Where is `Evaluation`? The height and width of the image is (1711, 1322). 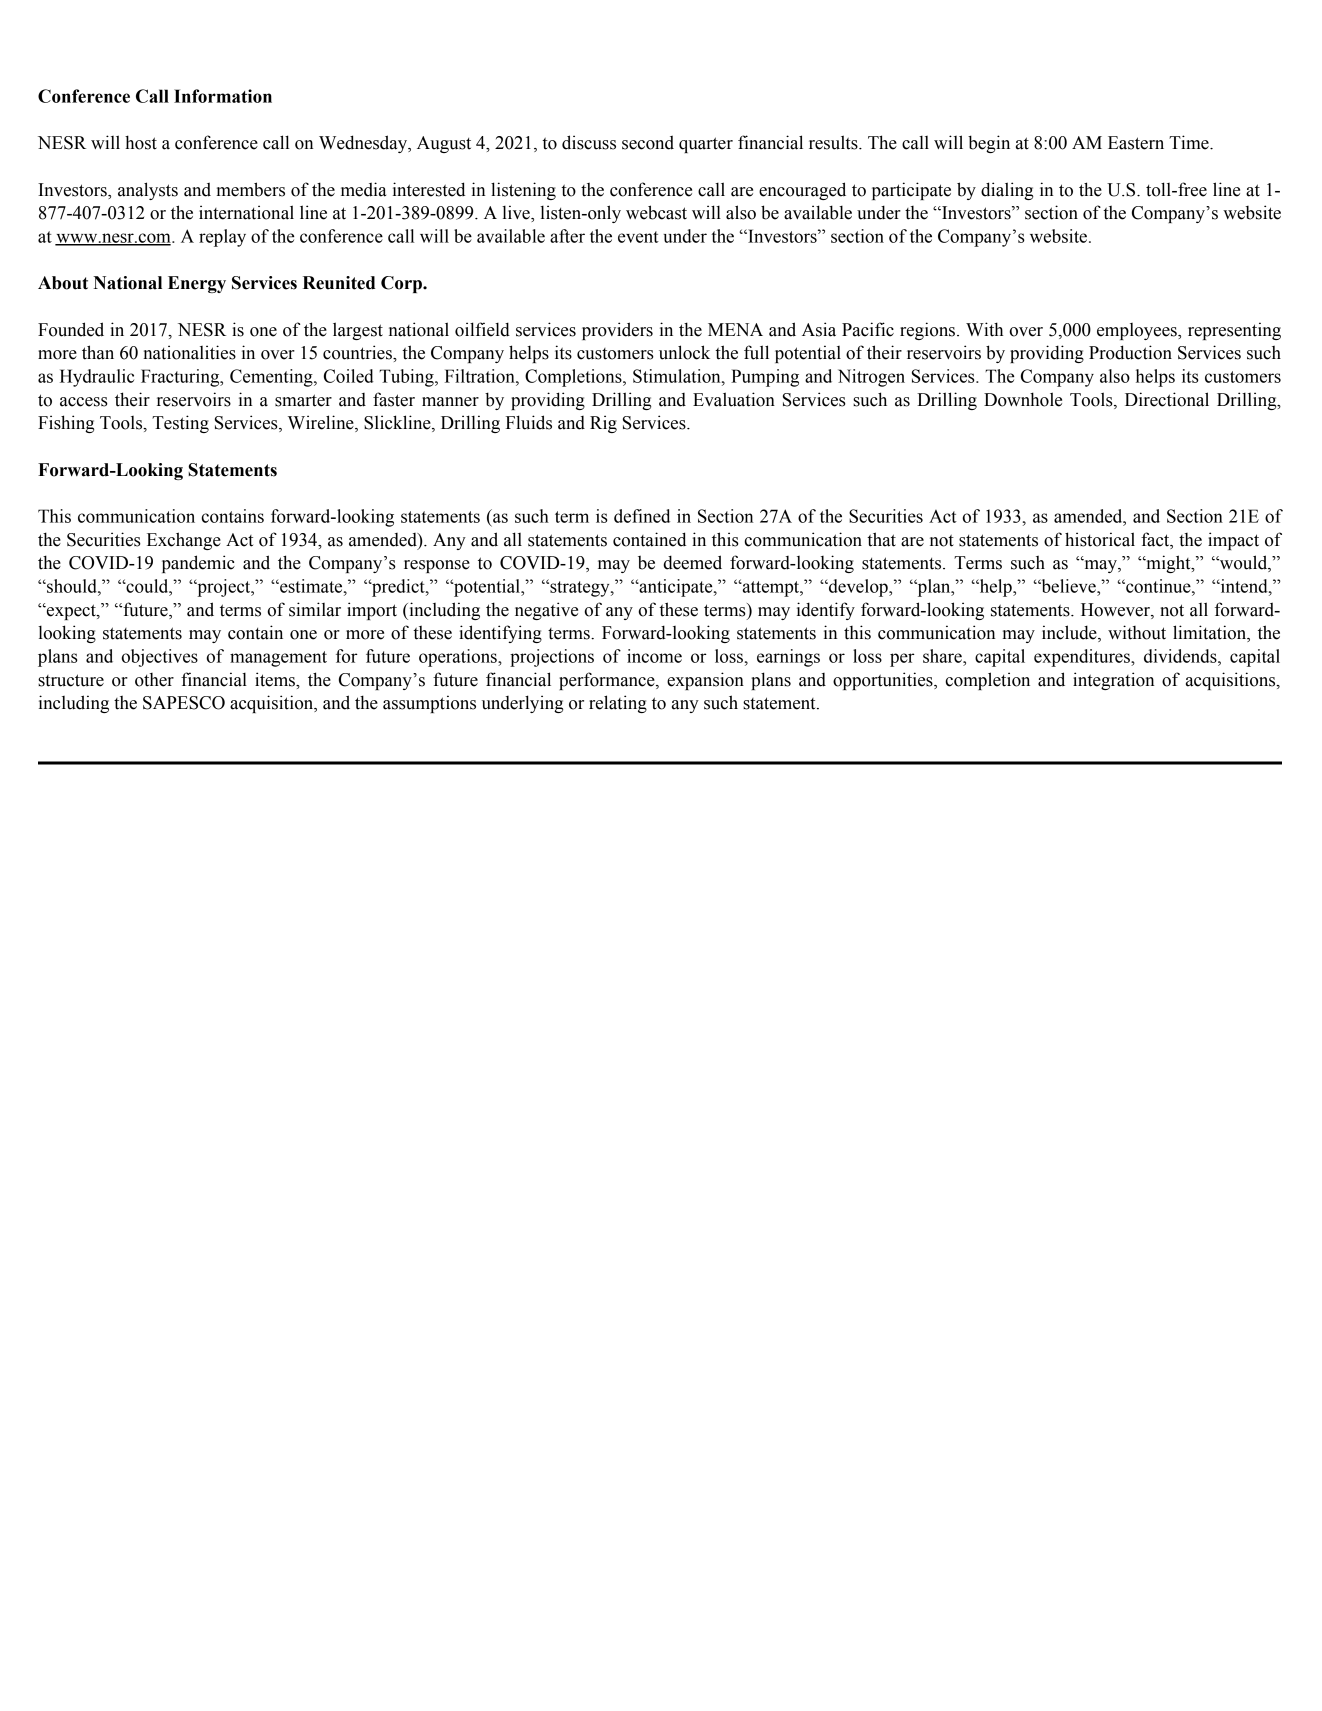
Evaluation is located at coordinates (734, 399).
